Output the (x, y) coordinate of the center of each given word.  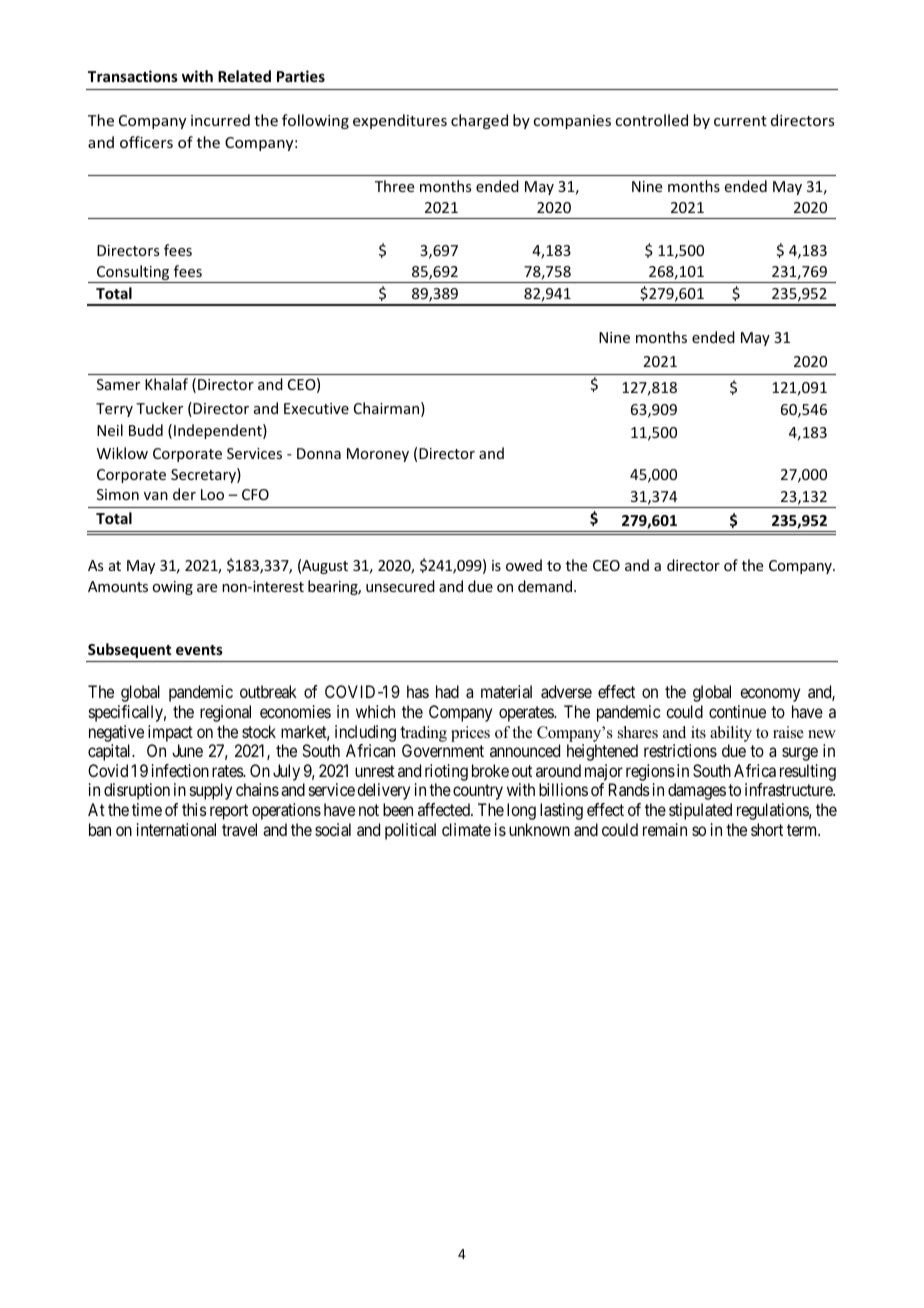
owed (524, 565)
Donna (319, 453)
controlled (652, 120)
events (199, 650)
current (740, 121)
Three (394, 186)
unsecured (400, 586)
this (194, 809)
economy (770, 695)
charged (479, 121)
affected (445, 809)
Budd (146, 430)
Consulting (133, 274)
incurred (220, 120)
